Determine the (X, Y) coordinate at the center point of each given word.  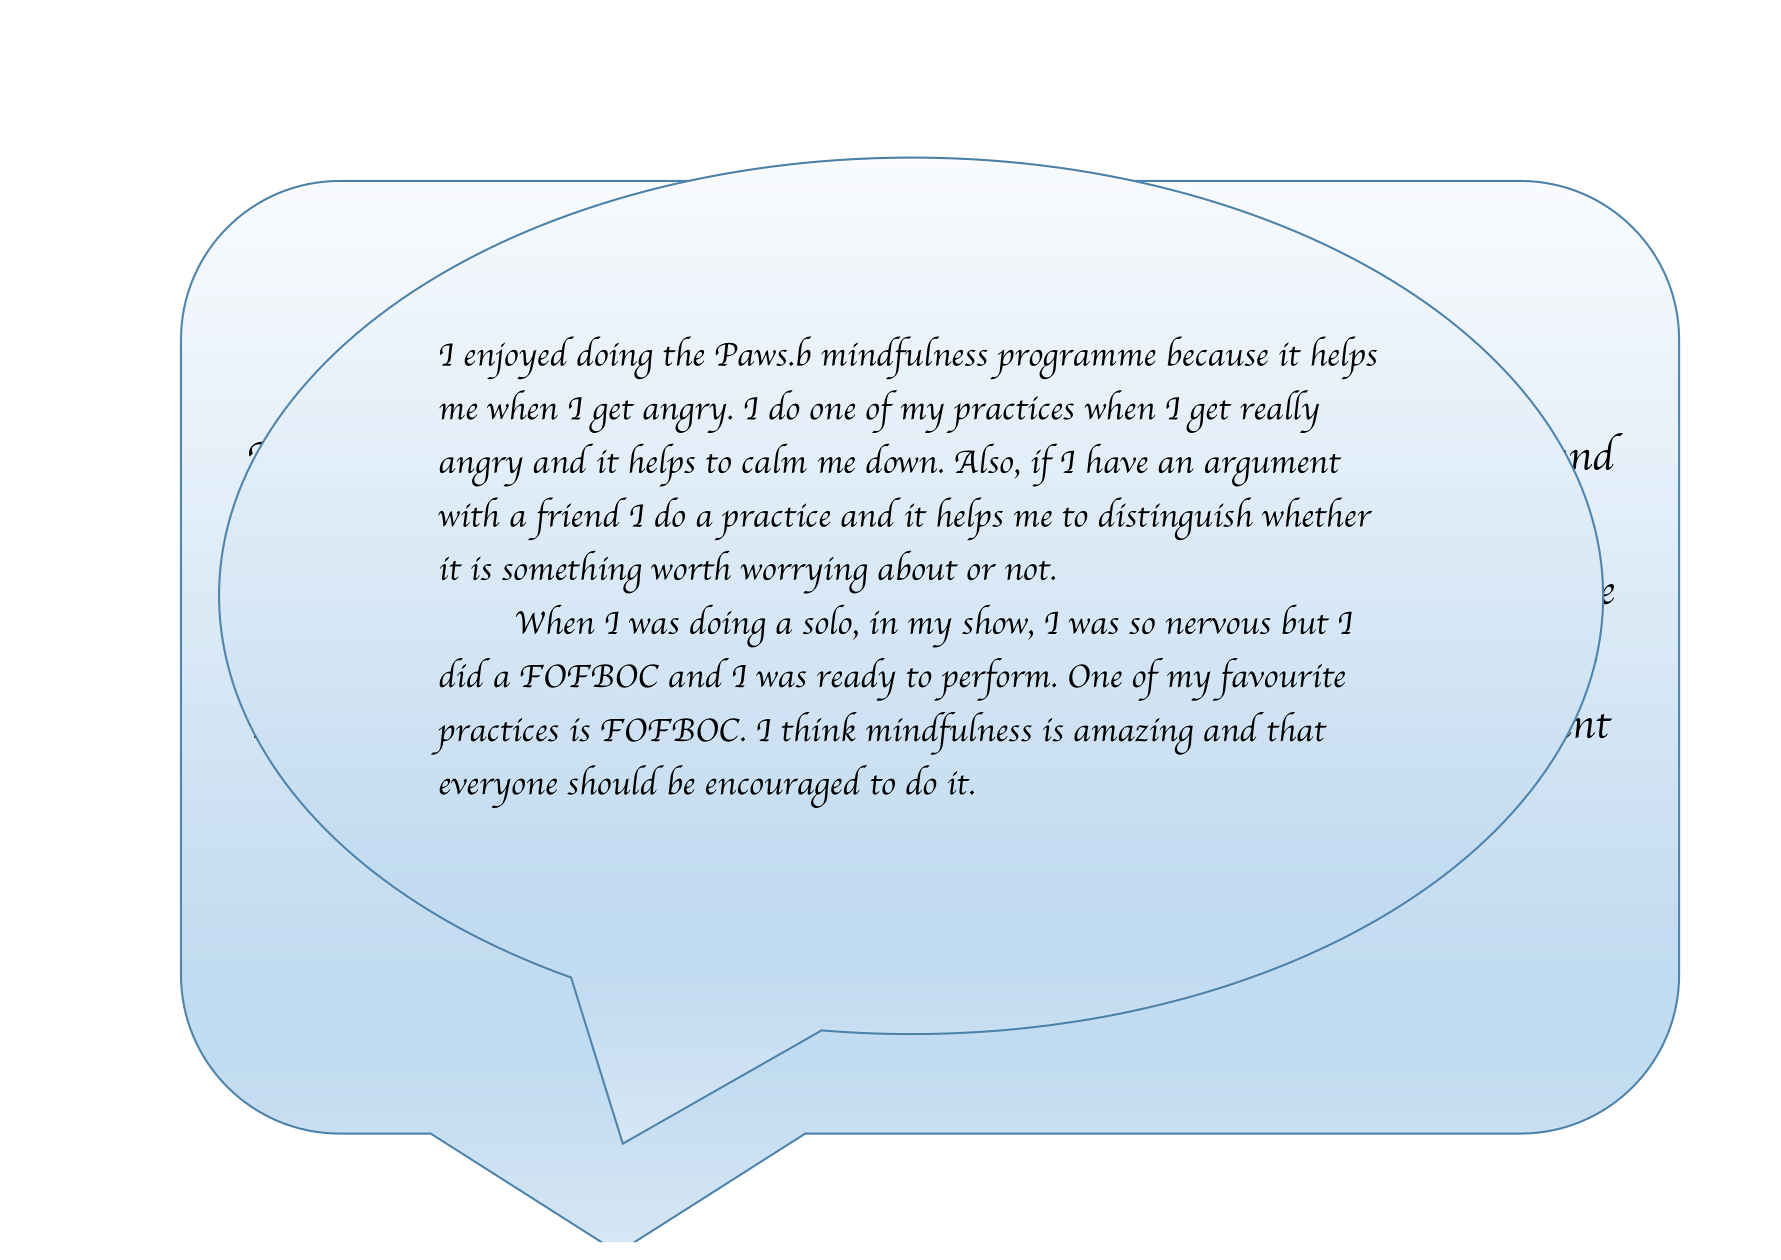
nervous (1218, 626)
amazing (1133, 736)
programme (1073, 365)
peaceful (650, 660)
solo (827, 619)
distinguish (1176, 518)
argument (1273, 470)
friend (577, 519)
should (615, 780)
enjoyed (519, 358)
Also (984, 458)
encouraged (786, 786)
